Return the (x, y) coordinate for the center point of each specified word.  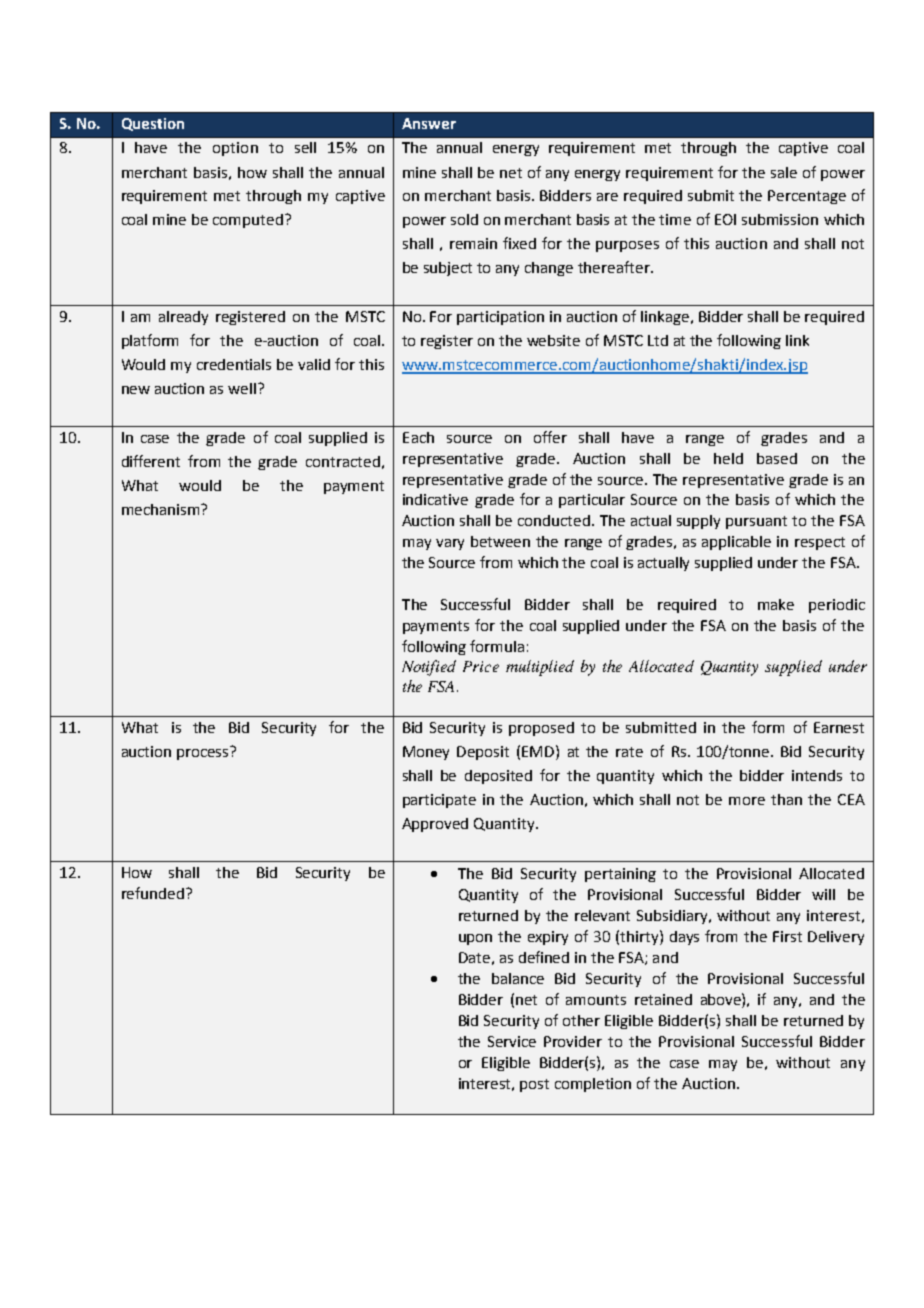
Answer (429, 123)
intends (817, 775)
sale (784, 172)
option (235, 149)
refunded (153, 893)
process (202, 754)
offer (550, 437)
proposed (541, 729)
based (777, 458)
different (151, 461)
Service (512, 1041)
